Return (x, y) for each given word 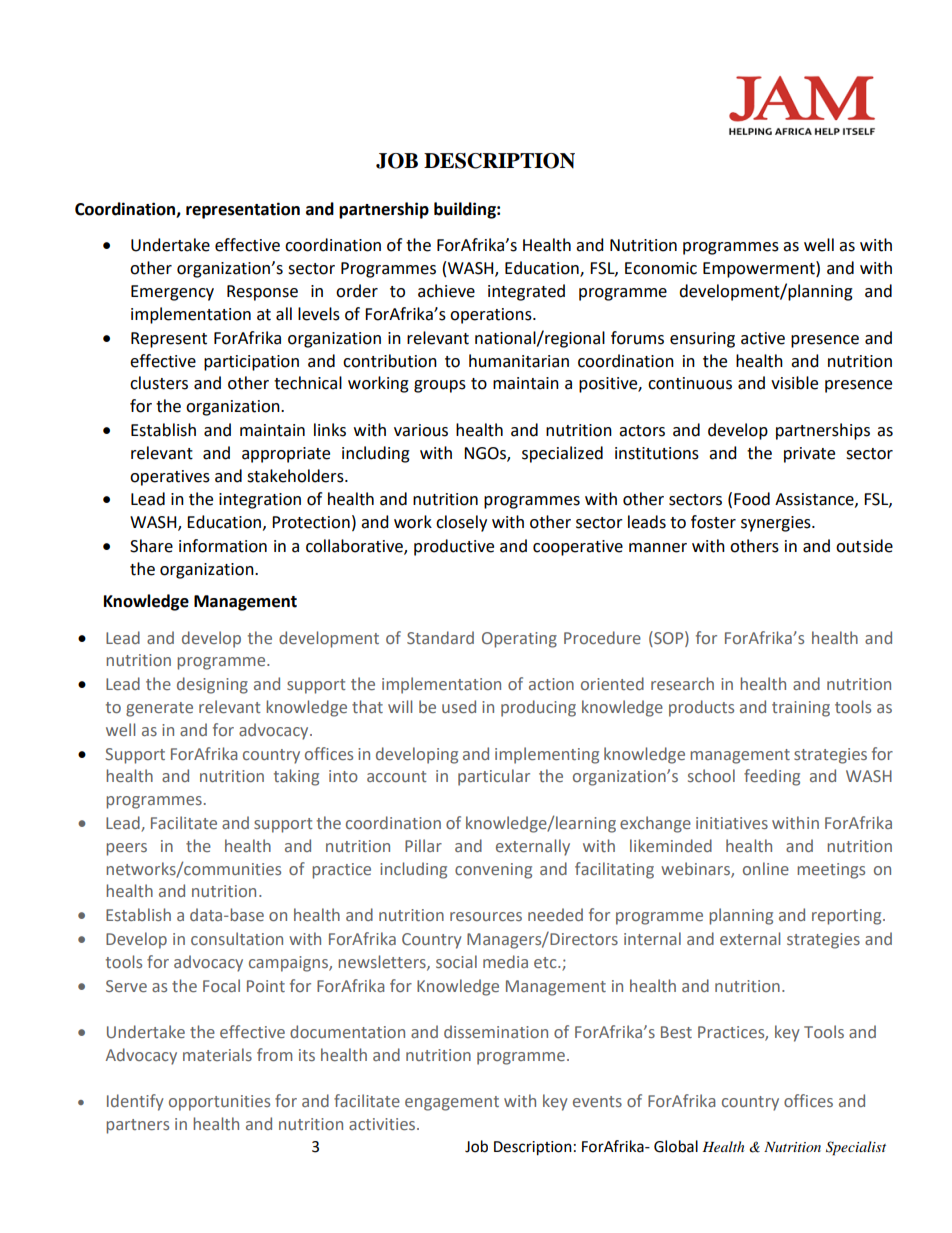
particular (494, 777)
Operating (519, 640)
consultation (237, 938)
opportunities (219, 1103)
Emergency (172, 293)
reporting (848, 917)
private (809, 455)
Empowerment (760, 269)
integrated (526, 292)
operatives (170, 478)
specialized (562, 454)
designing (212, 685)
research (682, 683)
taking (296, 777)
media (505, 961)
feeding (772, 777)
